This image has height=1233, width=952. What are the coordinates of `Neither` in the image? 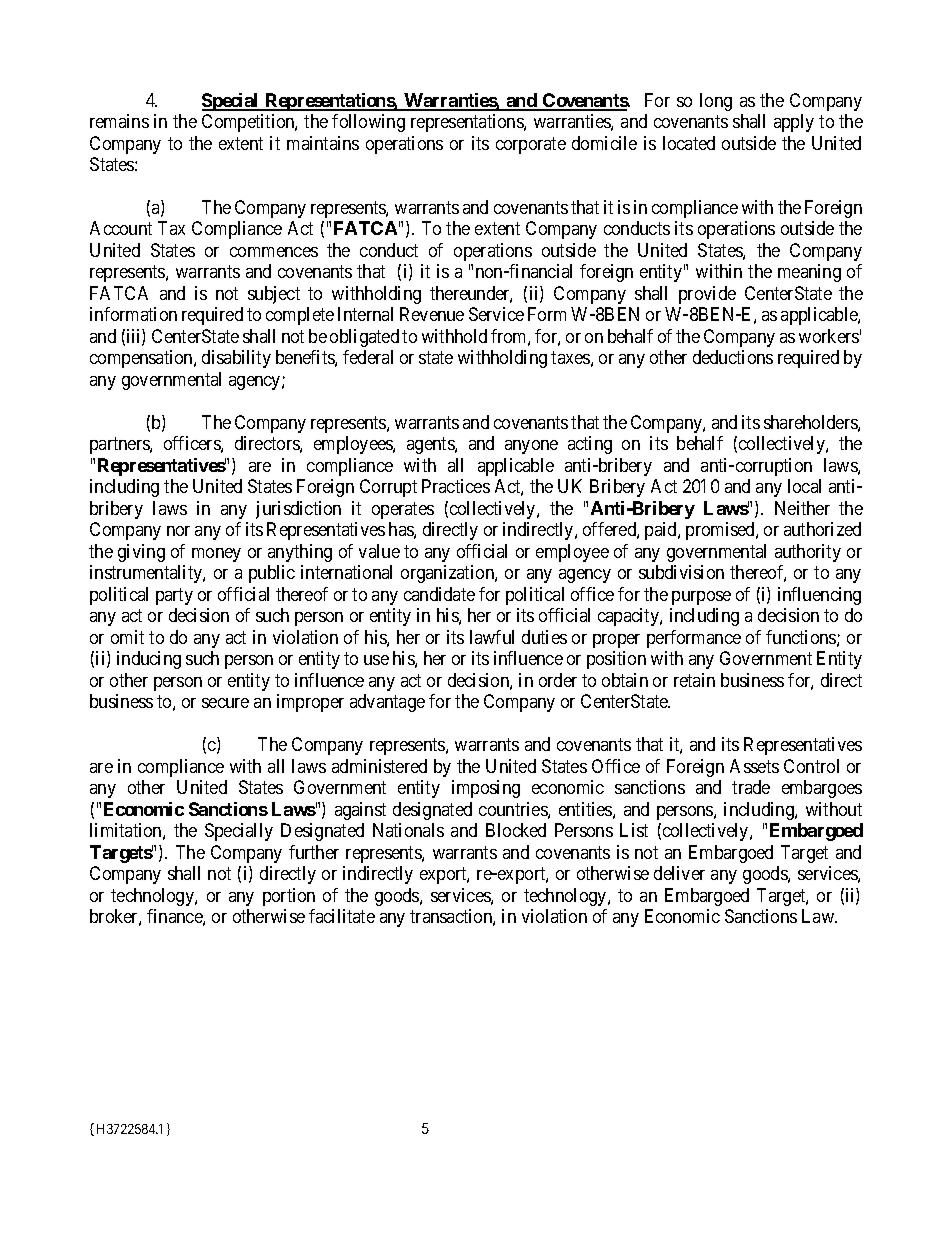 It's located at (802, 508).
